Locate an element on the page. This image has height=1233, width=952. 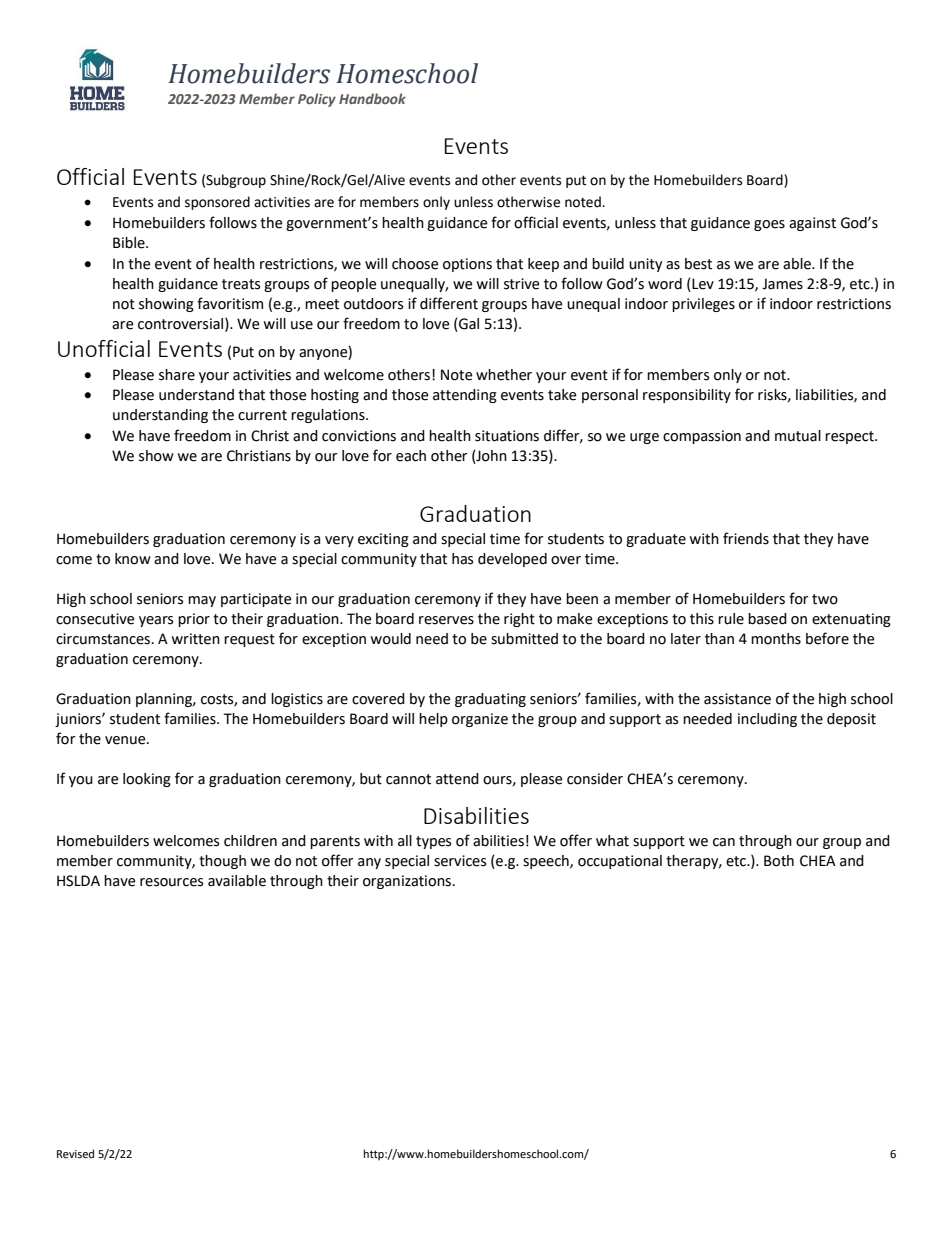
based is located at coordinates (767, 619).
